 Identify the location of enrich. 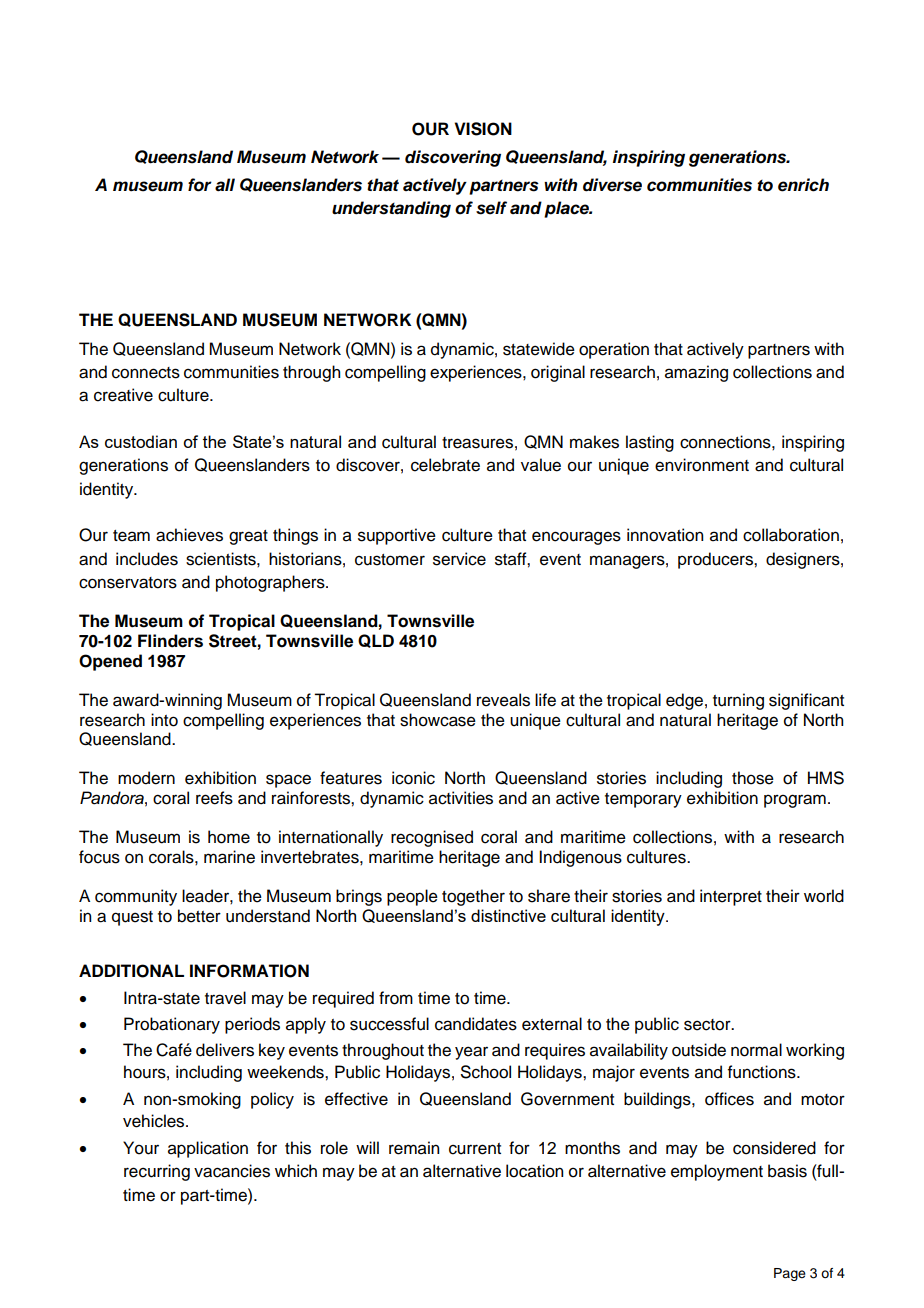
(803, 185).
